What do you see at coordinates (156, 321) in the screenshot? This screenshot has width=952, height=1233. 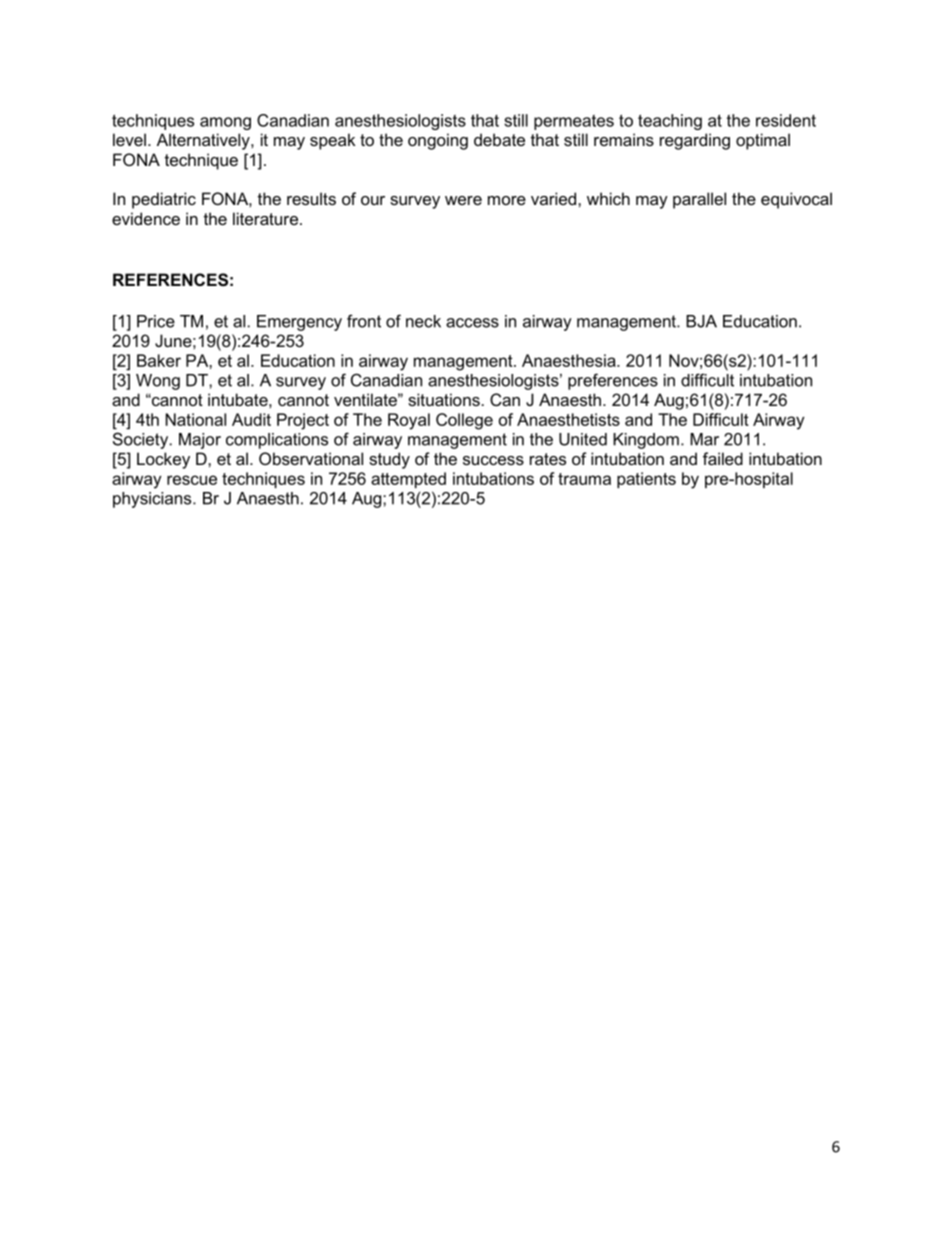 I see `Price` at bounding box center [156, 321].
